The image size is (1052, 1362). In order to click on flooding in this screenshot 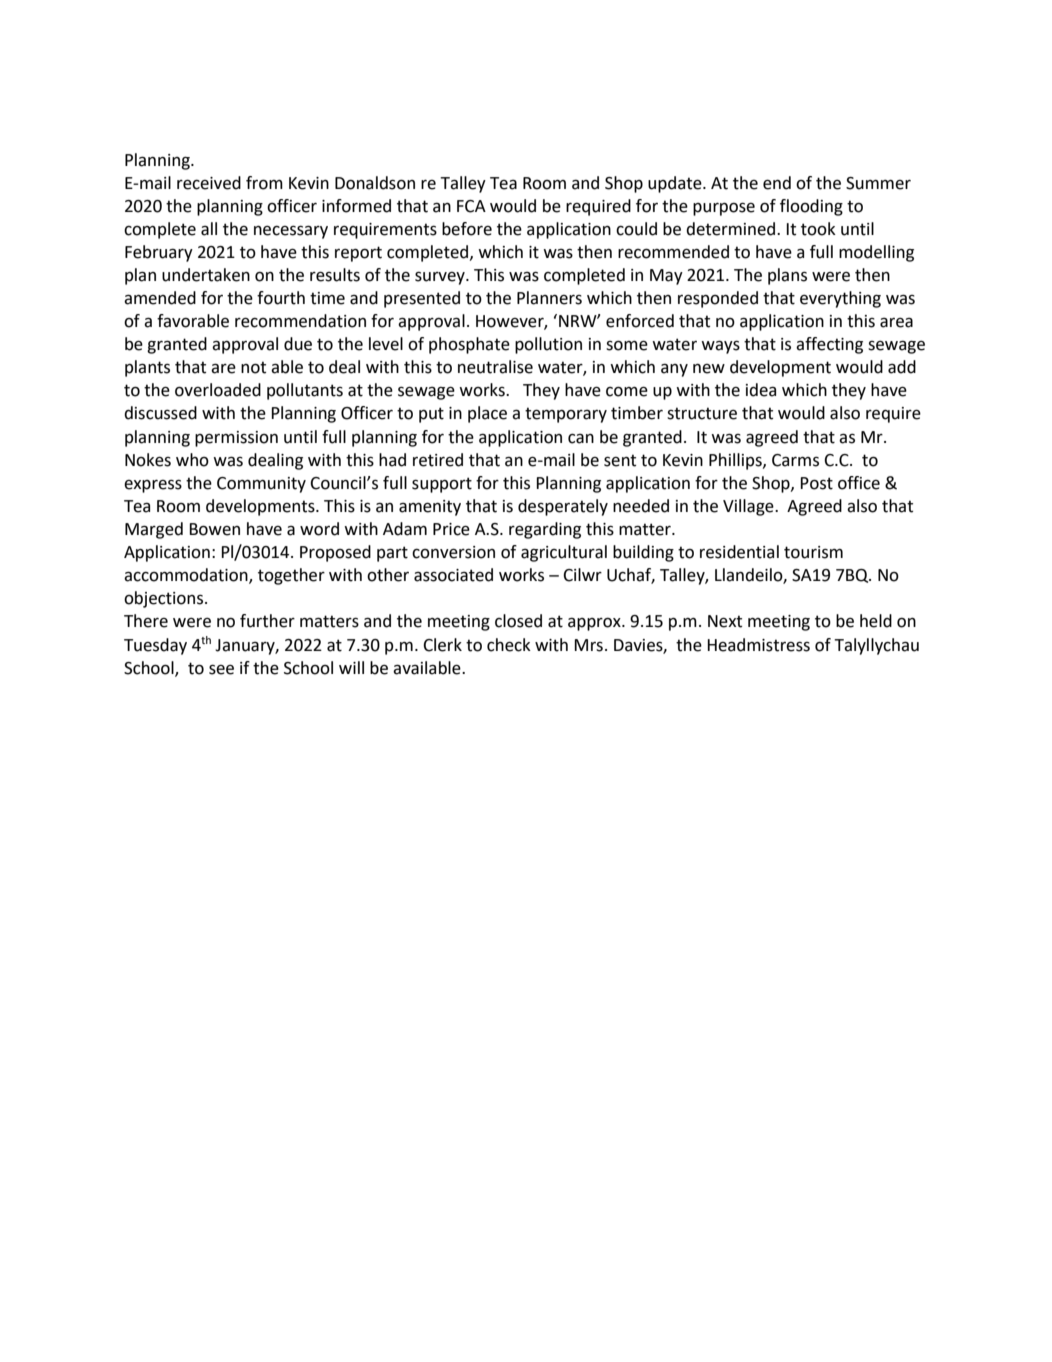, I will do `click(811, 207)`.
